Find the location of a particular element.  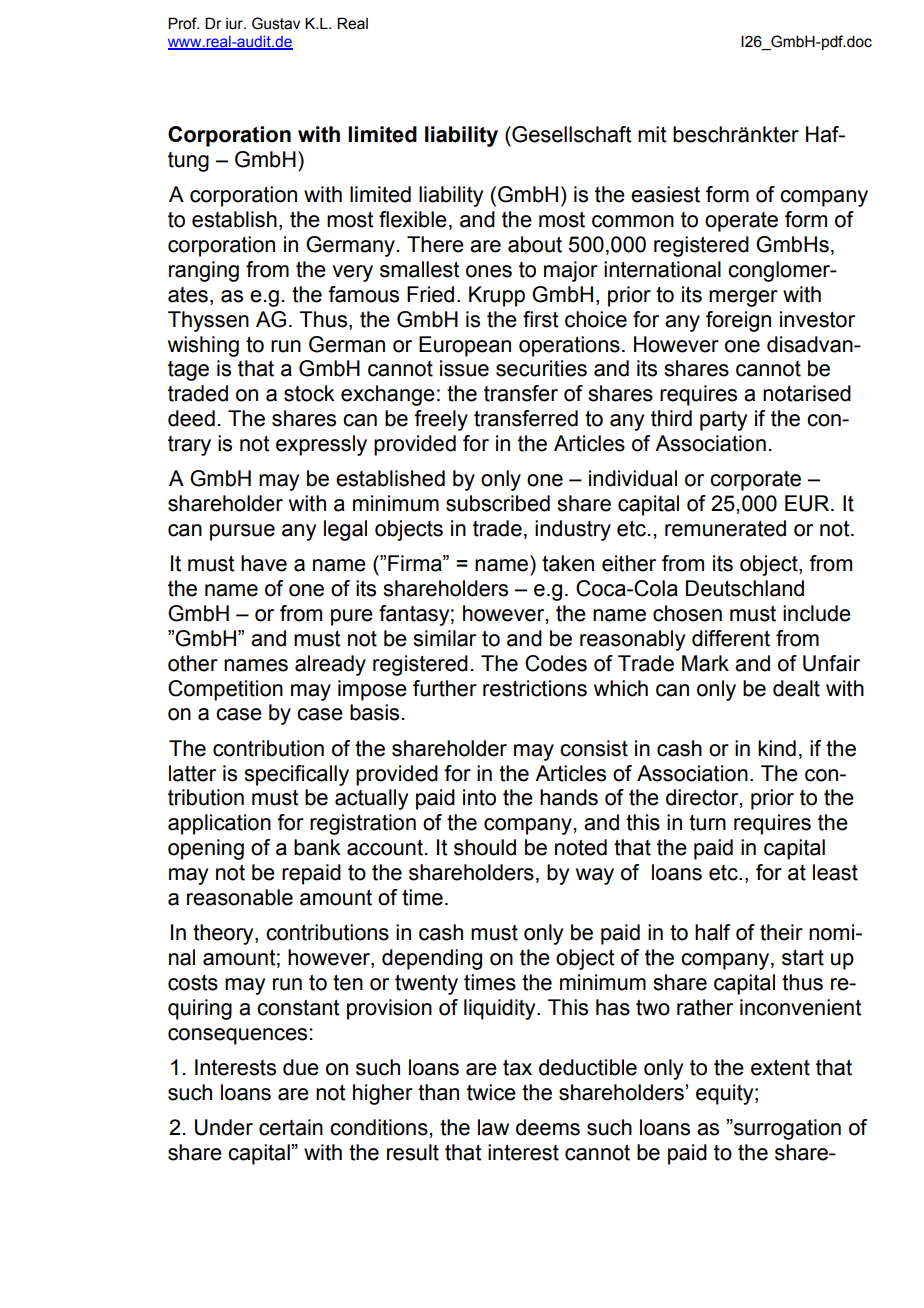

securities is located at coordinates (541, 368).
